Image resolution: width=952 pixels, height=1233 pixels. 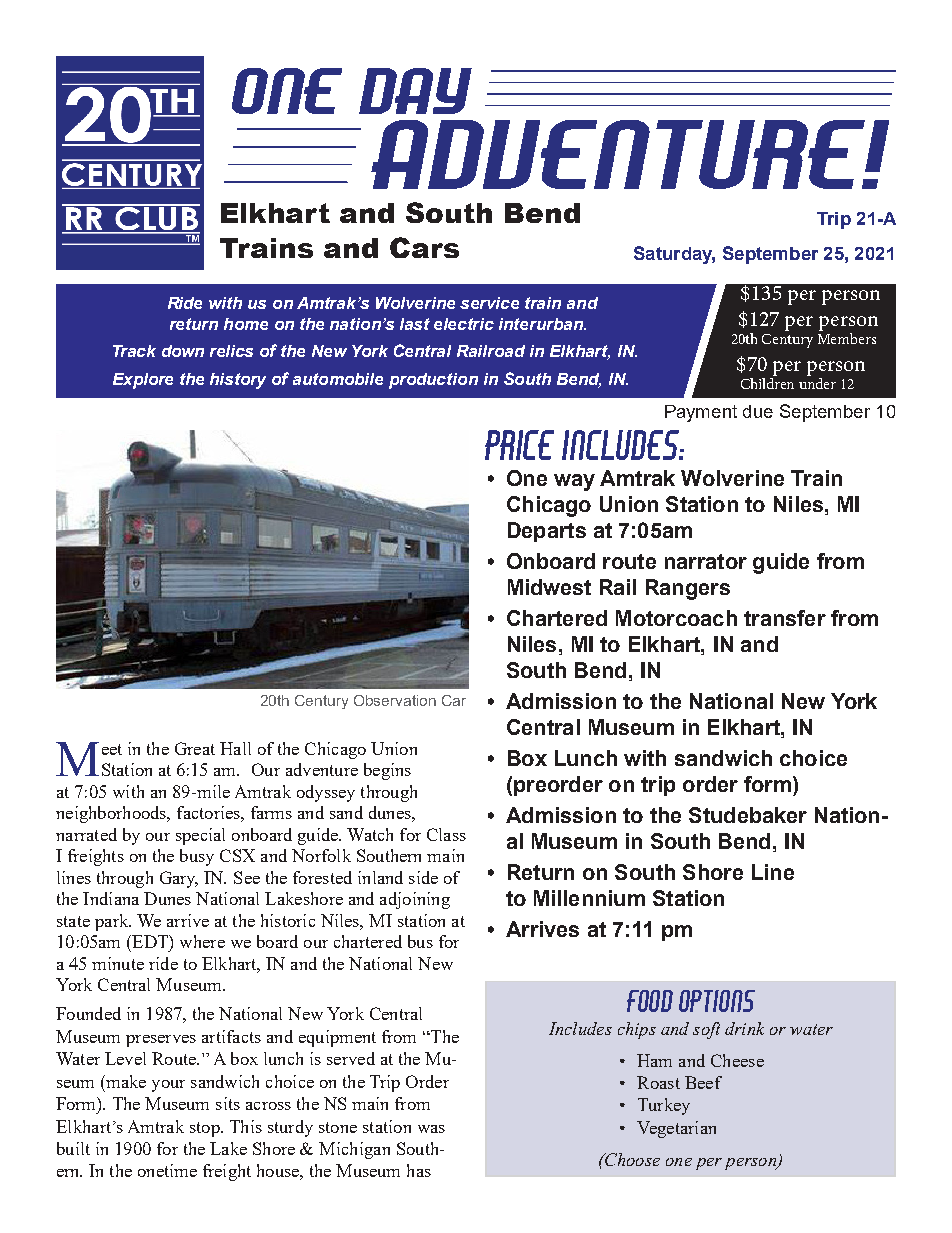 What do you see at coordinates (183, 351) in the page?
I see `down` at bounding box center [183, 351].
